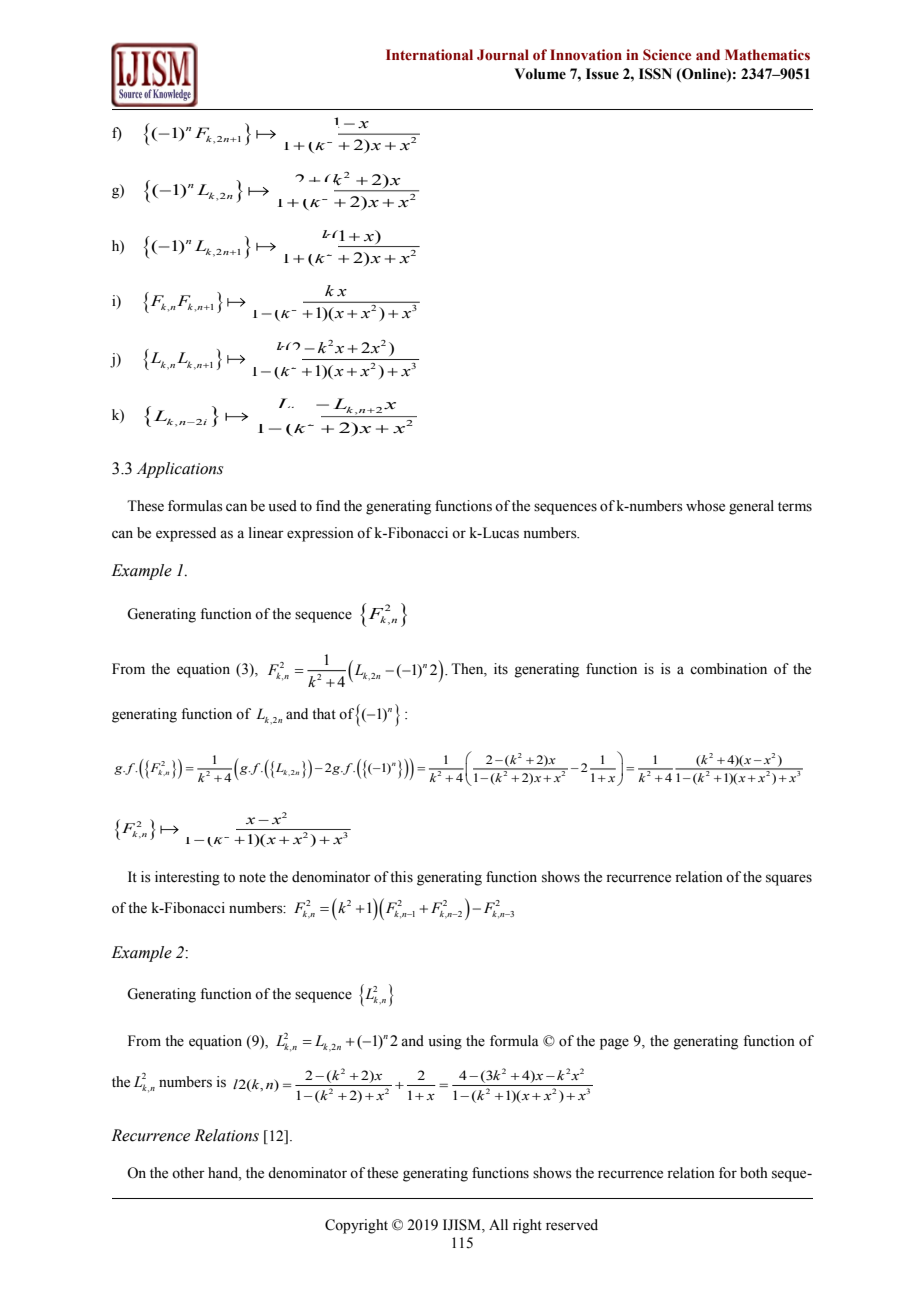 The height and width of the page is (1308, 924). I want to click on its, so click(501, 669).
